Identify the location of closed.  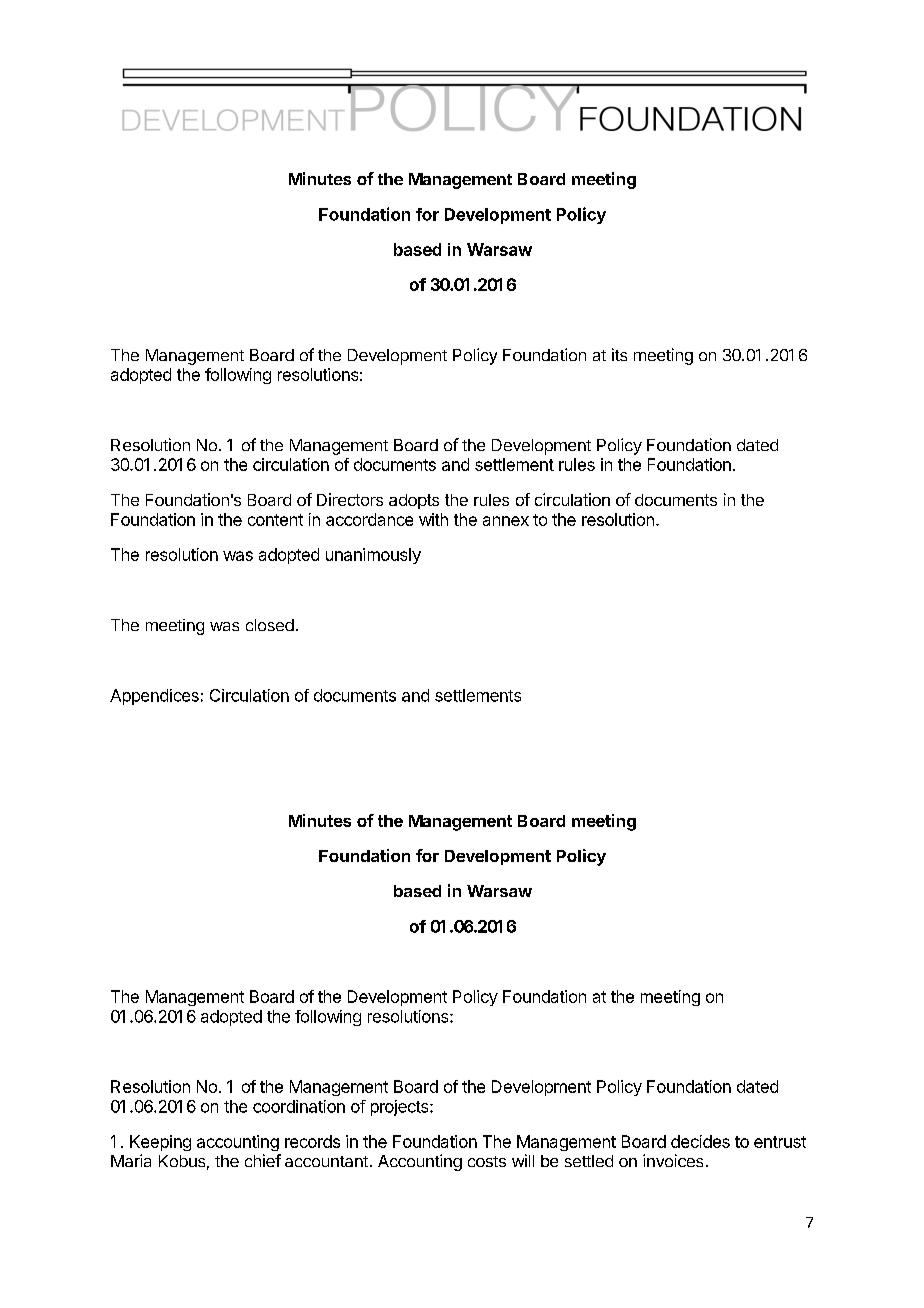
(270, 625).
